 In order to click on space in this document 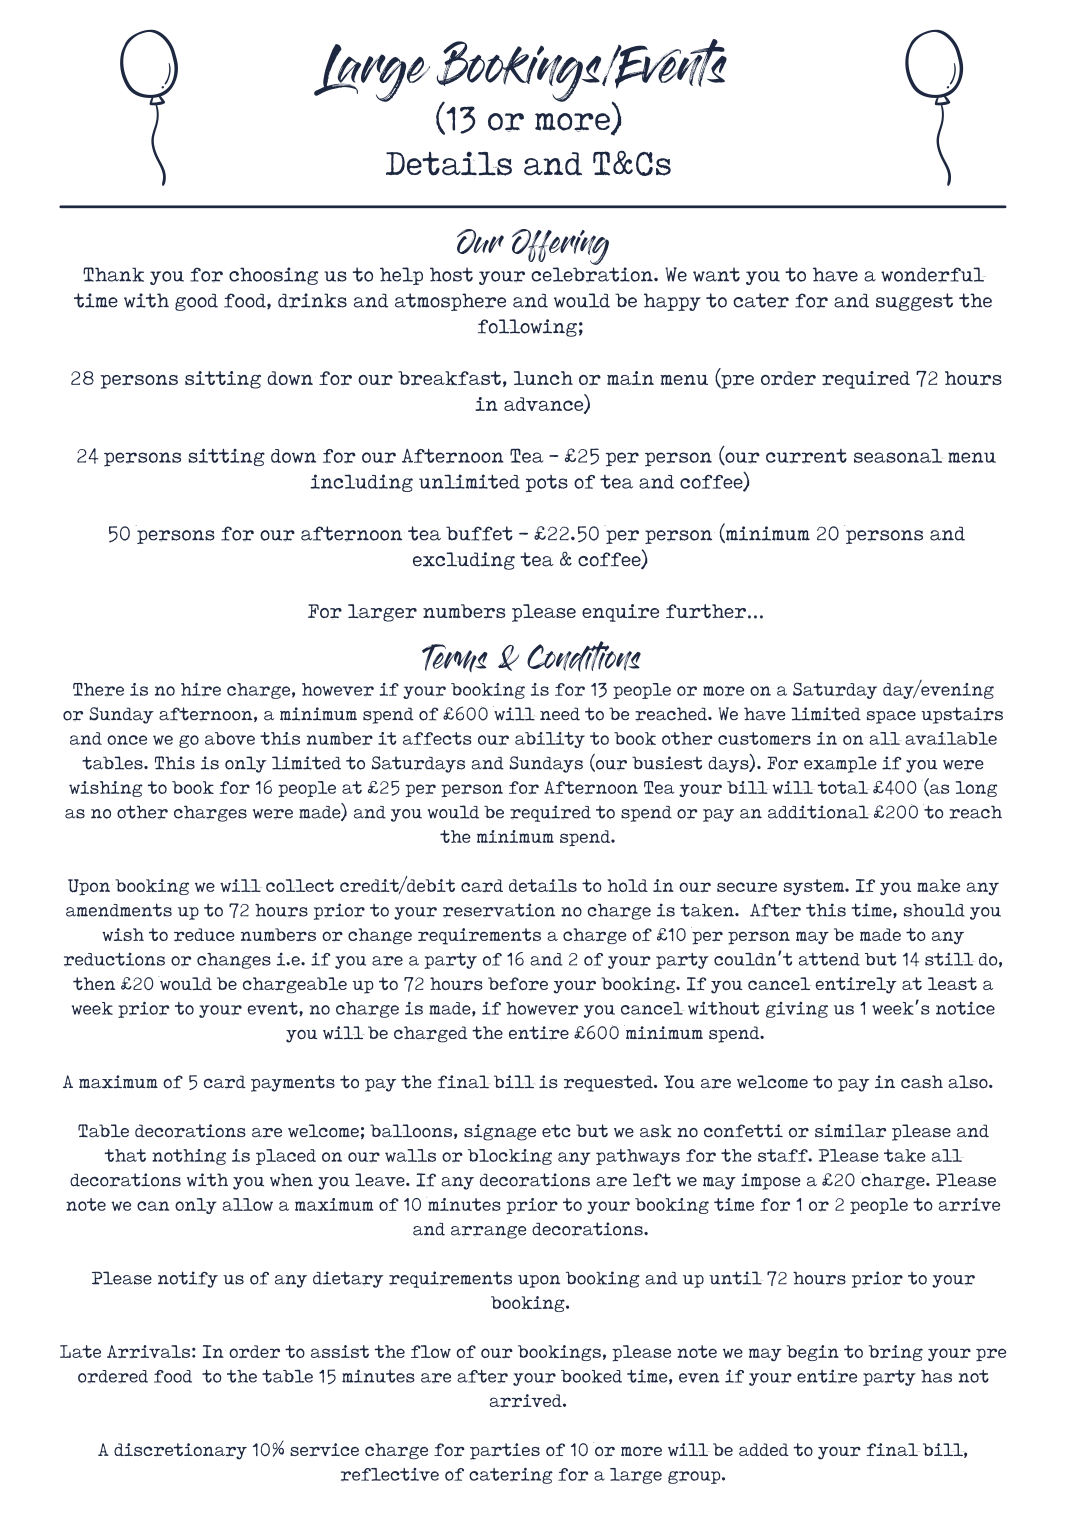, I will do `click(891, 717)`.
